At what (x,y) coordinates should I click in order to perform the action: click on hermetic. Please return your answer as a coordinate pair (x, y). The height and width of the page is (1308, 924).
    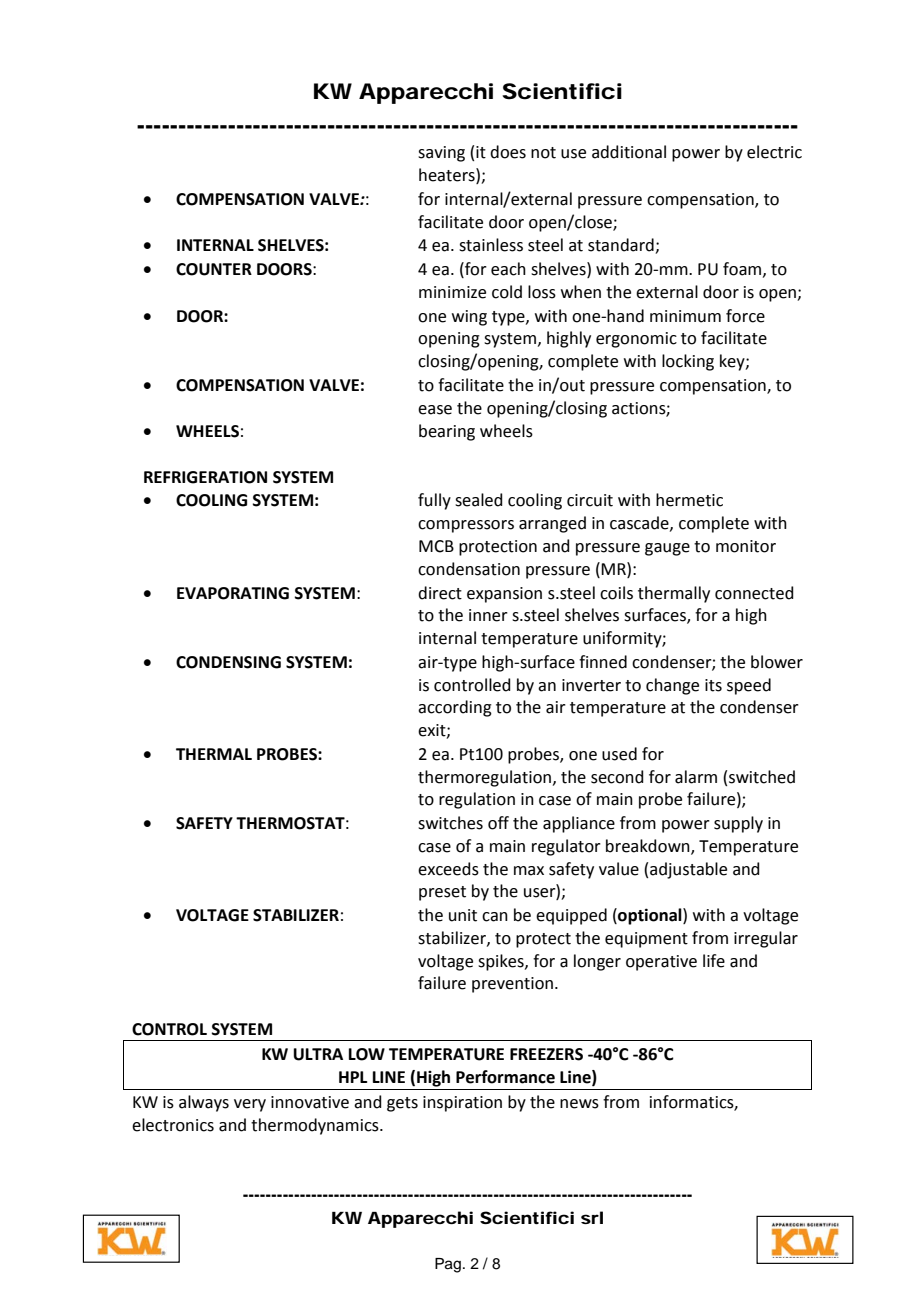
    Looking at the image, I should click on (689, 500).
